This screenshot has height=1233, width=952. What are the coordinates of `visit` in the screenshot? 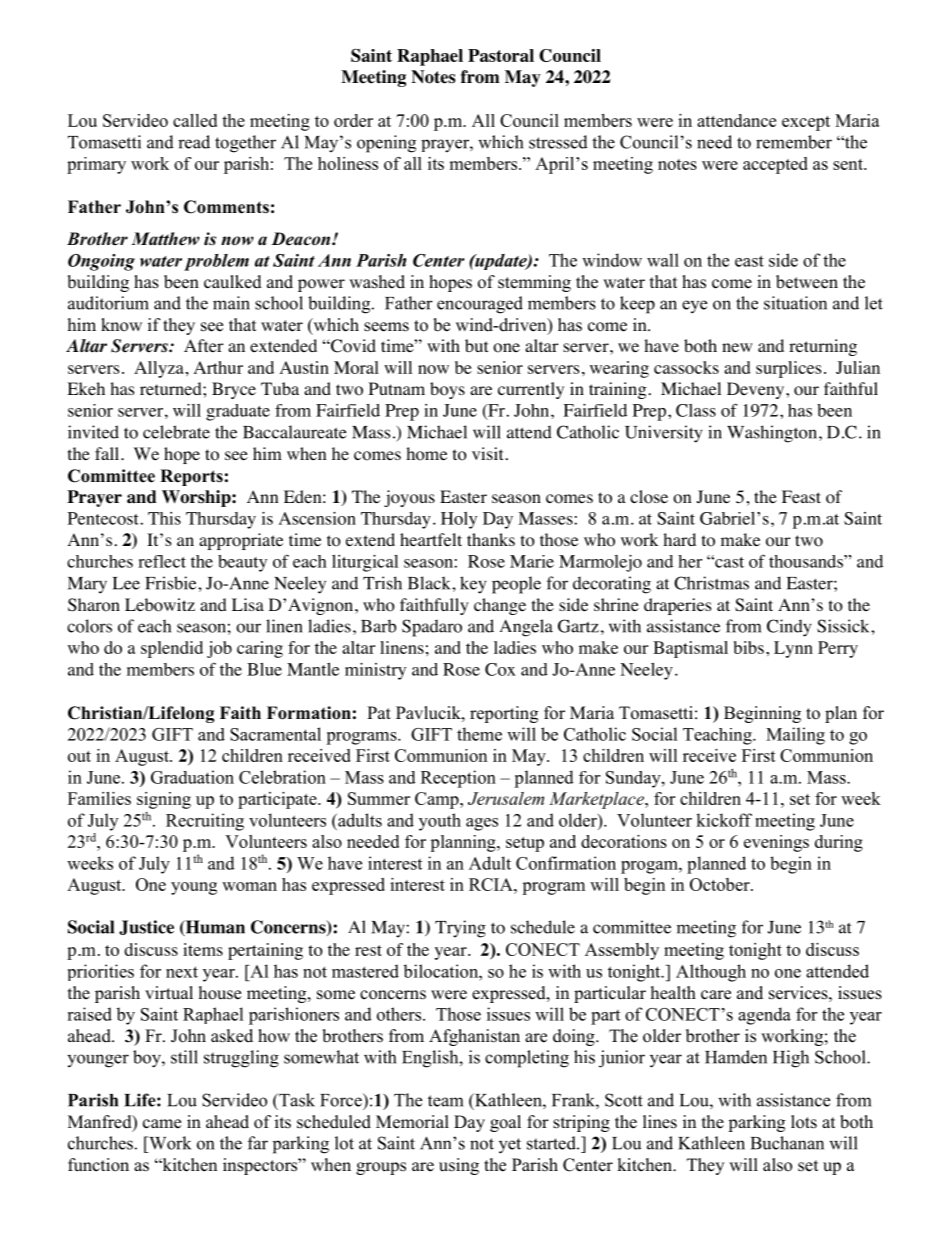 It's located at (487, 453).
